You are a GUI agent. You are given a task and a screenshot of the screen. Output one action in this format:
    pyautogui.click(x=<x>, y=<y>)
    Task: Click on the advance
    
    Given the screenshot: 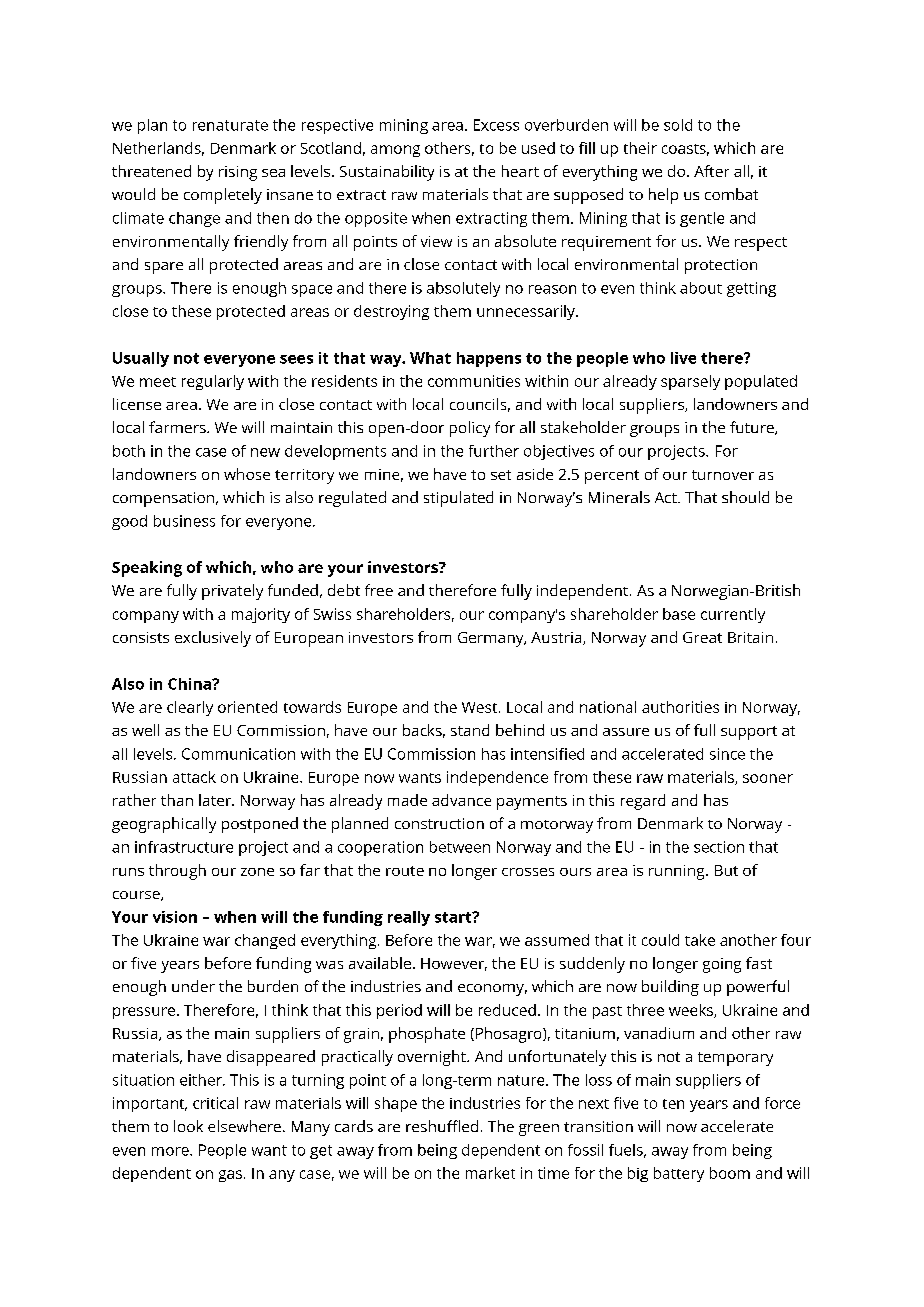 What is the action you would take?
    pyautogui.click(x=461, y=800)
